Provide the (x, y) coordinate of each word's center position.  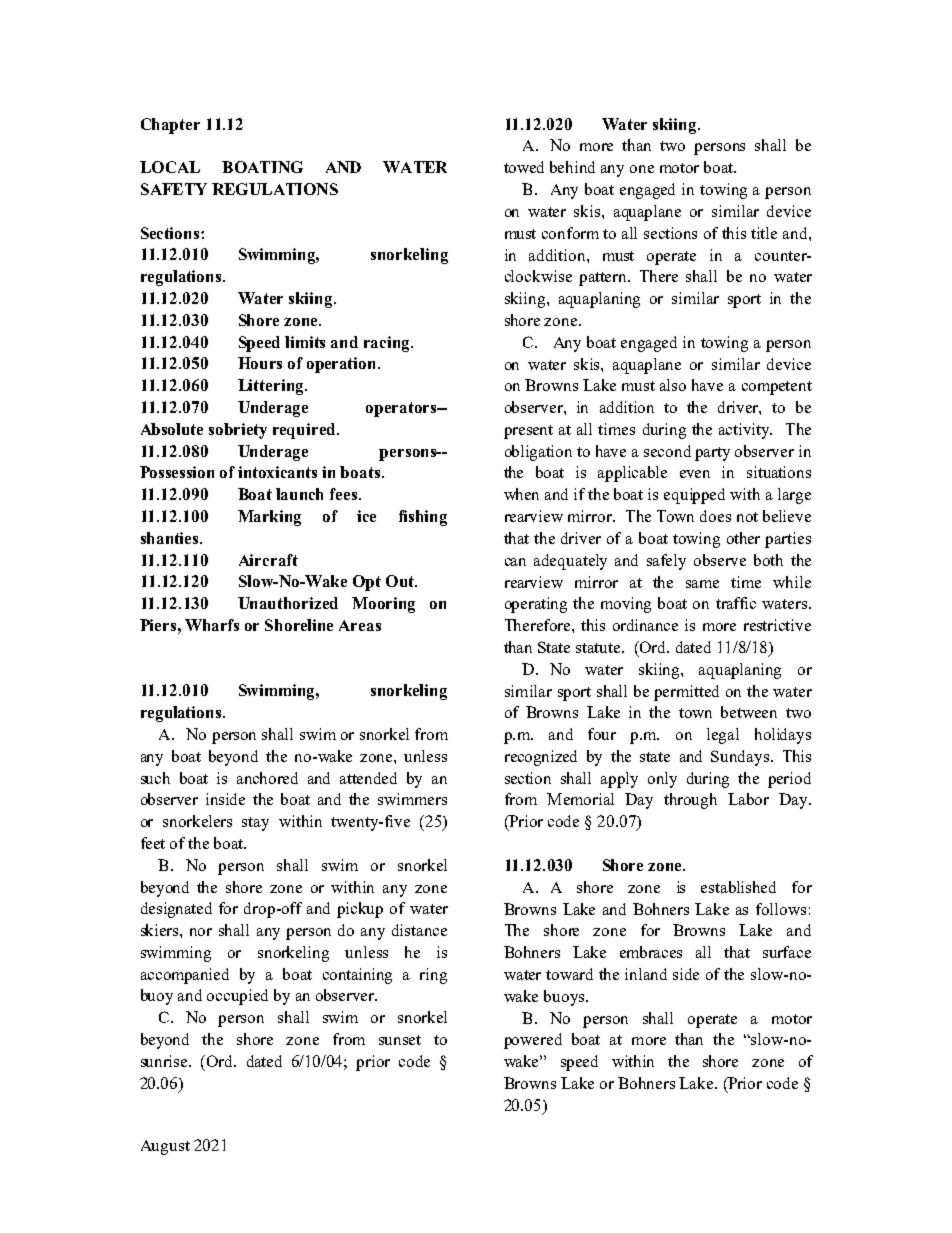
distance (419, 930)
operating (536, 605)
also (673, 385)
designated (176, 910)
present (528, 432)
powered (533, 1041)
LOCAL (170, 167)
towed (524, 167)
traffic (736, 603)
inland (646, 974)
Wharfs (212, 625)
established (738, 887)
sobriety (238, 431)
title (764, 233)
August (165, 1147)
